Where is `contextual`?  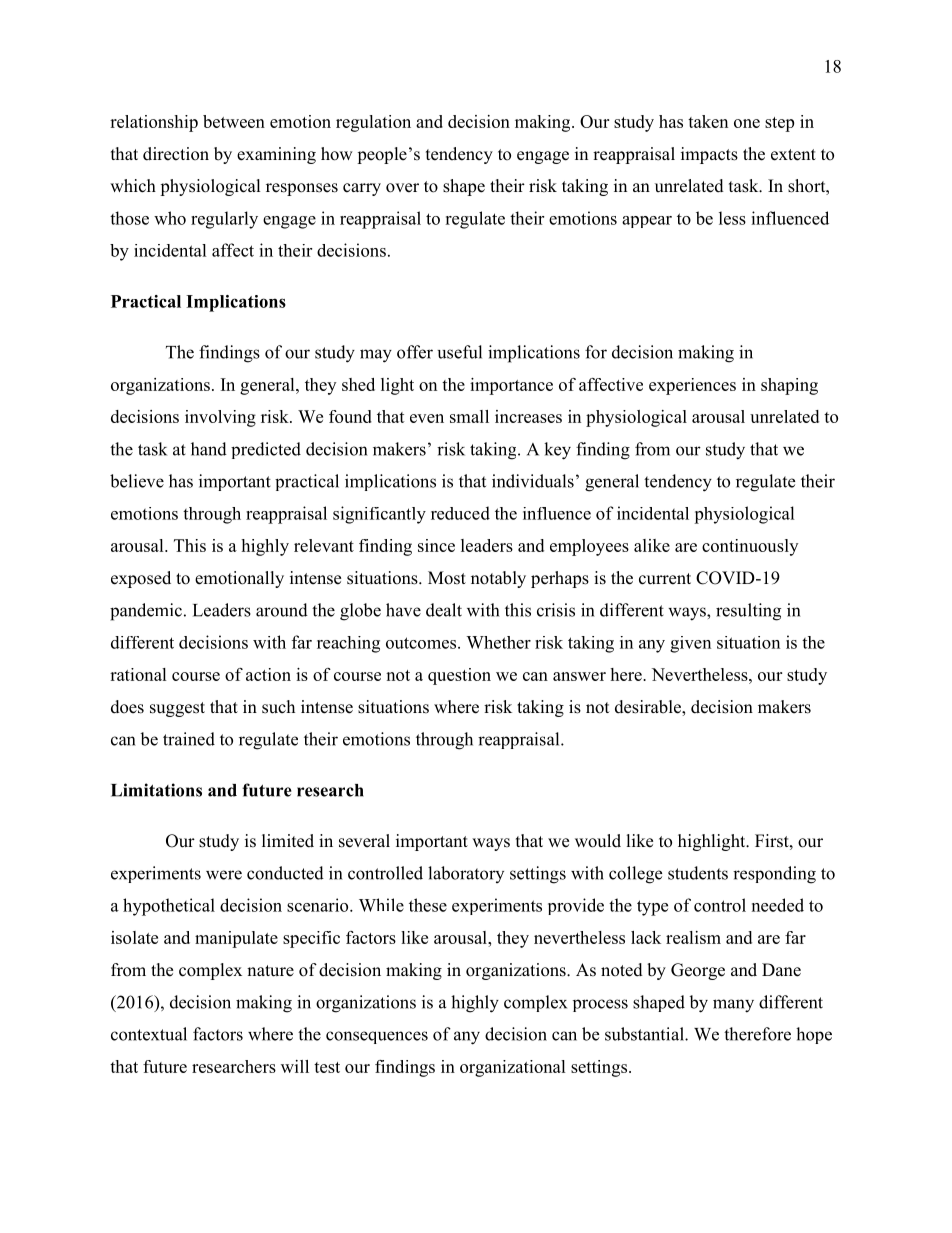 contextual is located at coordinates (149, 1034).
